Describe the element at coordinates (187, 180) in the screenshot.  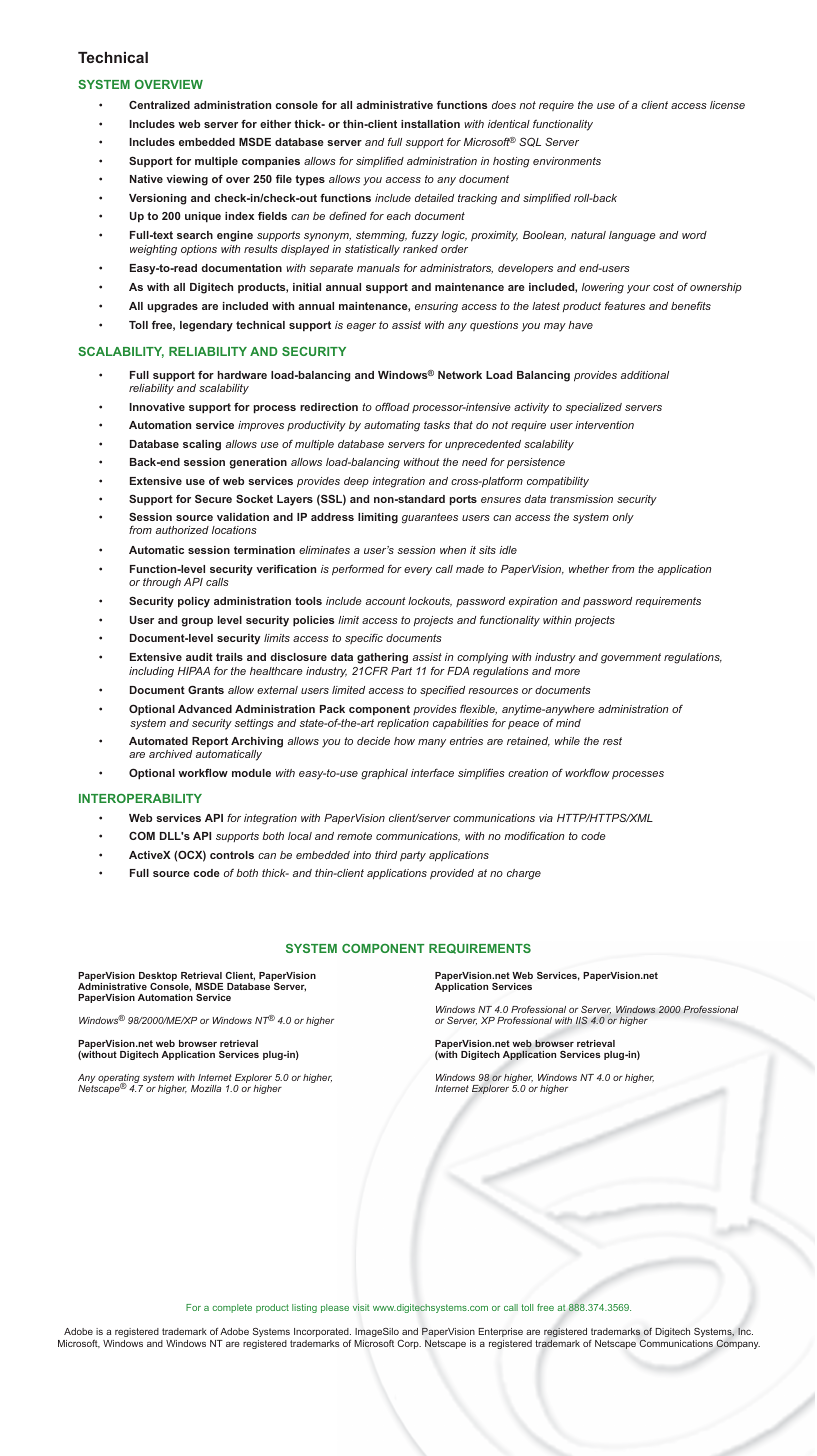
I see `viewing` at that location.
